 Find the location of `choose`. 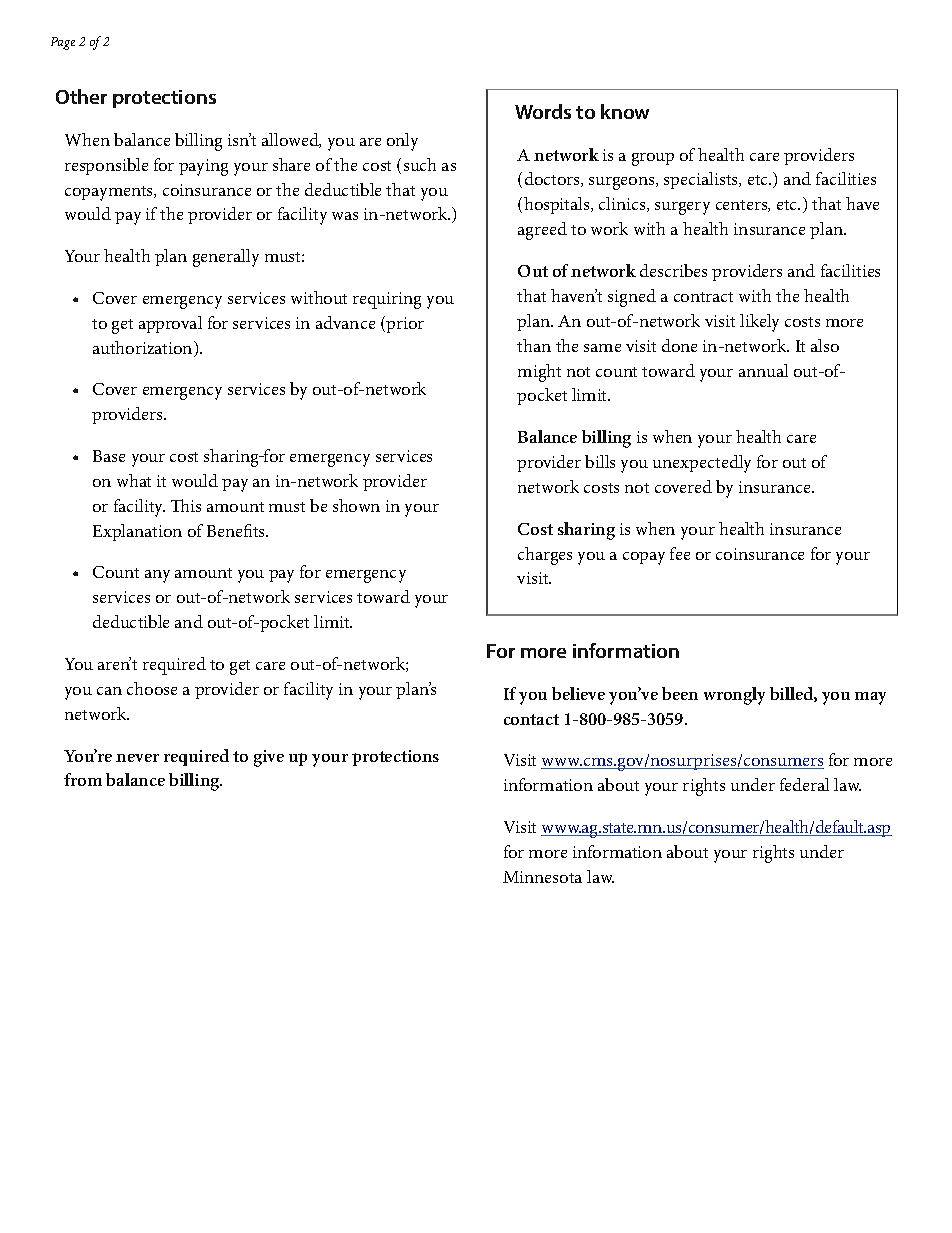

choose is located at coordinates (152, 688).
